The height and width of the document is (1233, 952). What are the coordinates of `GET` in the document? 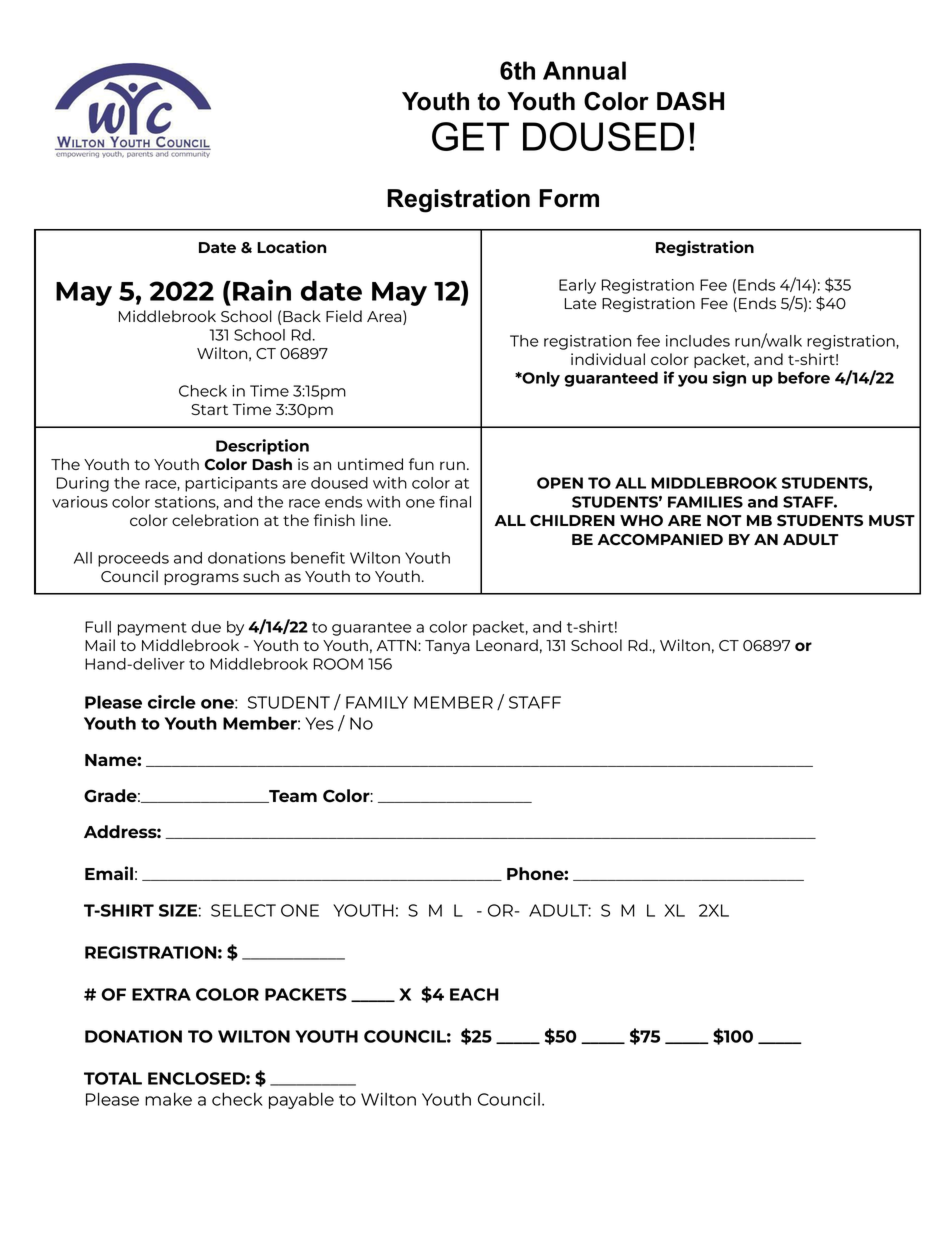 It's located at (470, 136).
